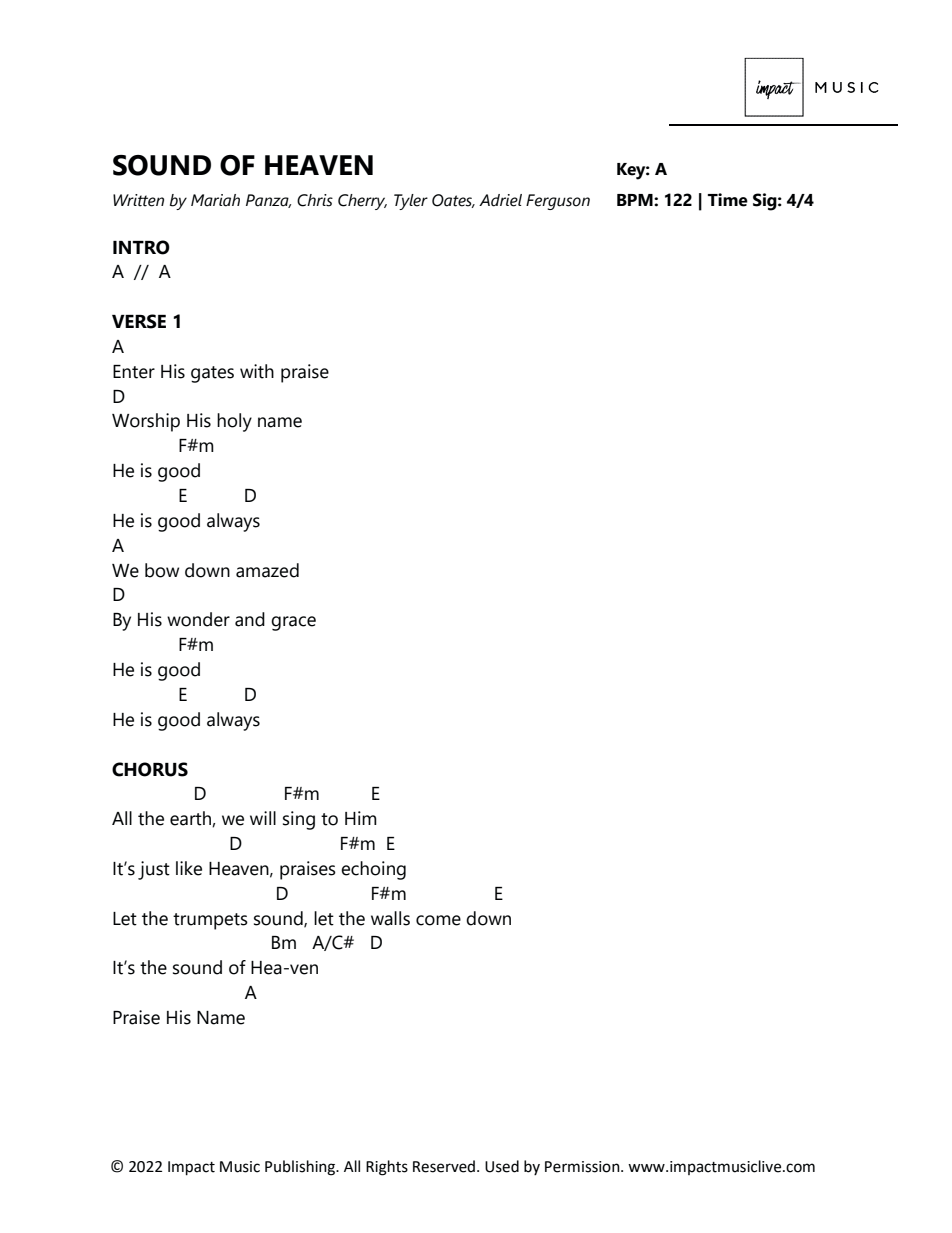 The width and height of the document is (952, 1233). I want to click on holy, so click(234, 422).
